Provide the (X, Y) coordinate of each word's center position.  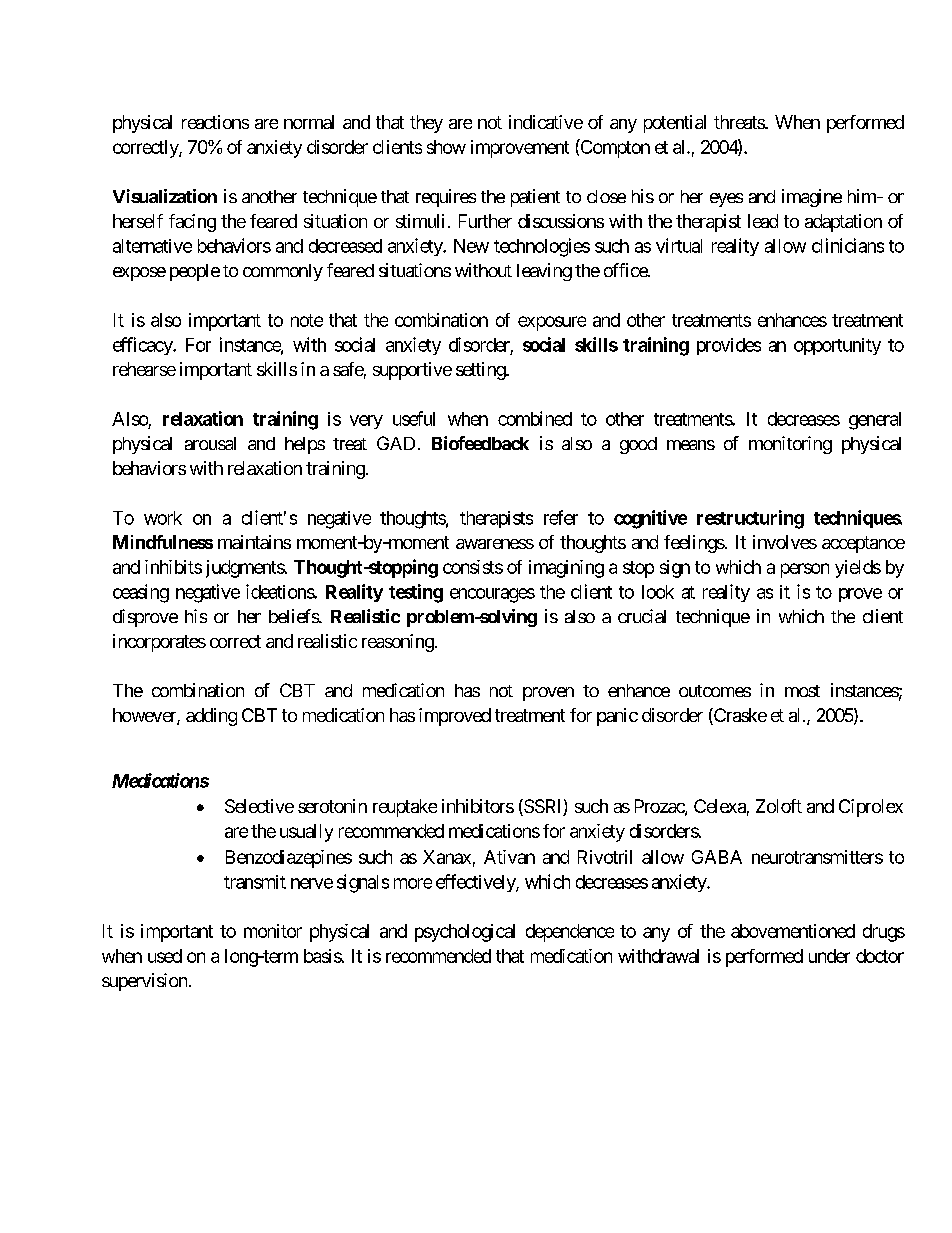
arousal (210, 443)
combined (535, 418)
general (875, 421)
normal (309, 122)
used (165, 956)
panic (617, 717)
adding (211, 717)
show (446, 147)
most (802, 691)
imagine (812, 198)
